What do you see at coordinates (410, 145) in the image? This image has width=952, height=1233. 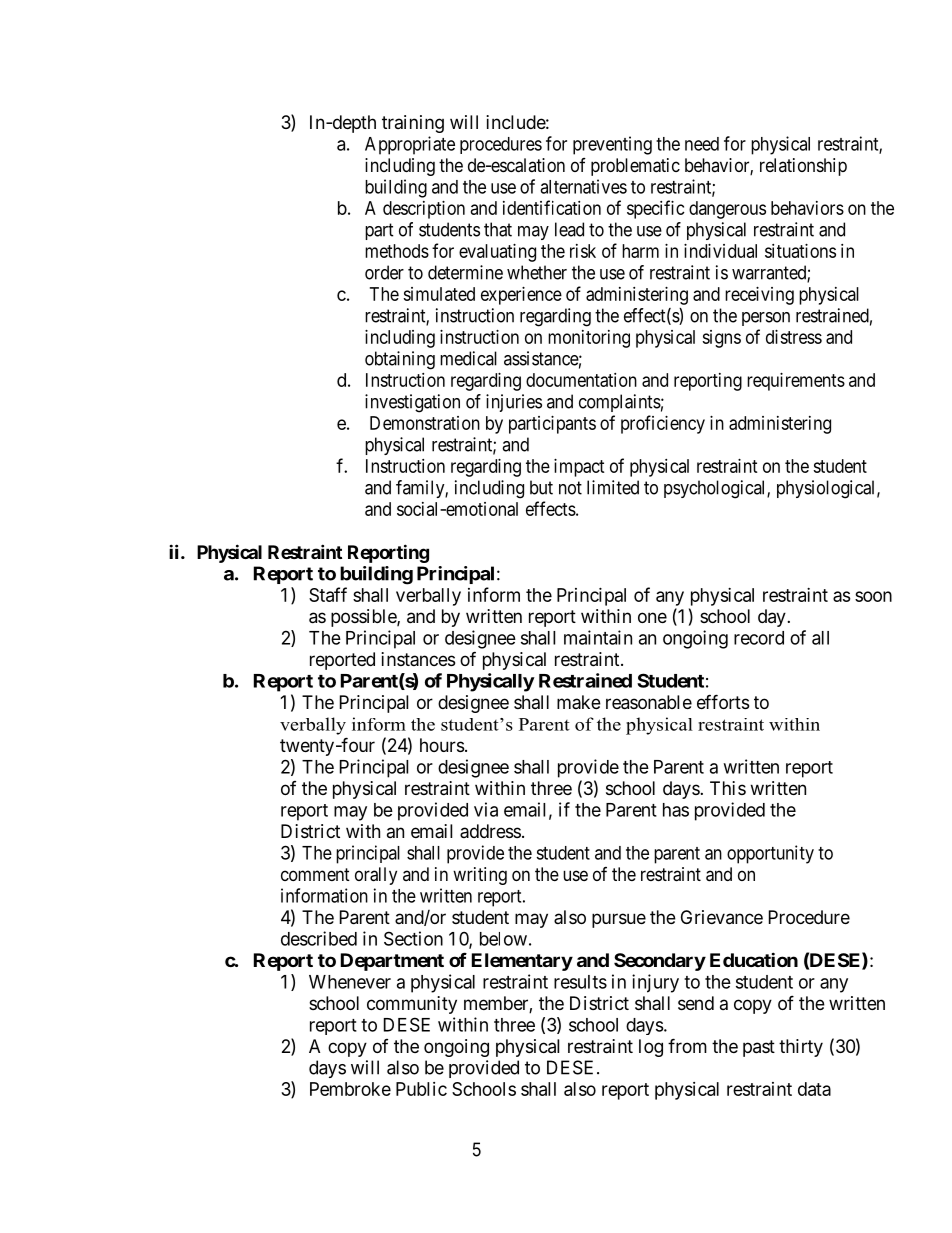 I see `Appropriate` at bounding box center [410, 145].
